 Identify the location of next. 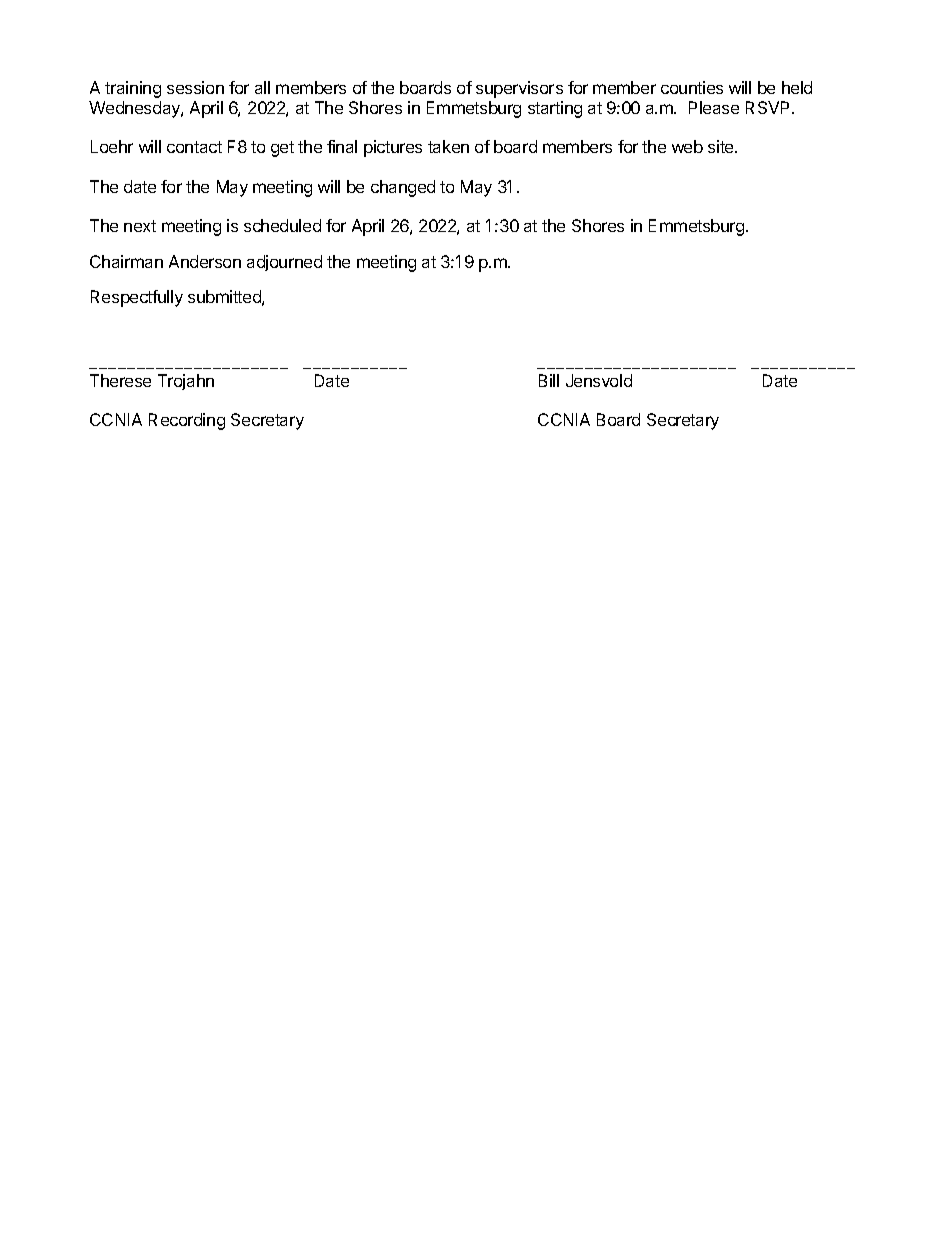
(140, 226).
